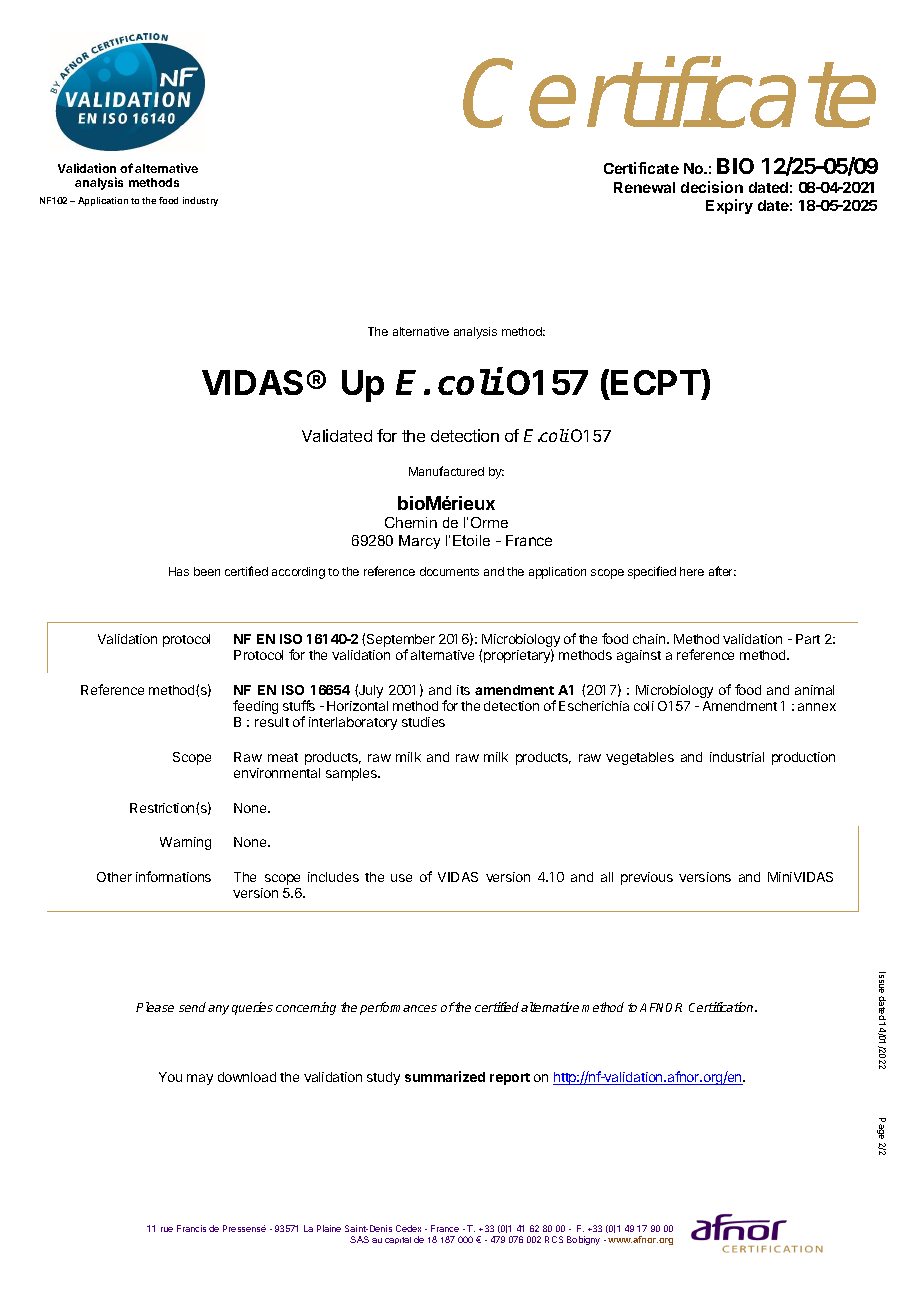 The height and width of the screenshot is (1308, 924). I want to click on Expiry, so click(729, 206).
